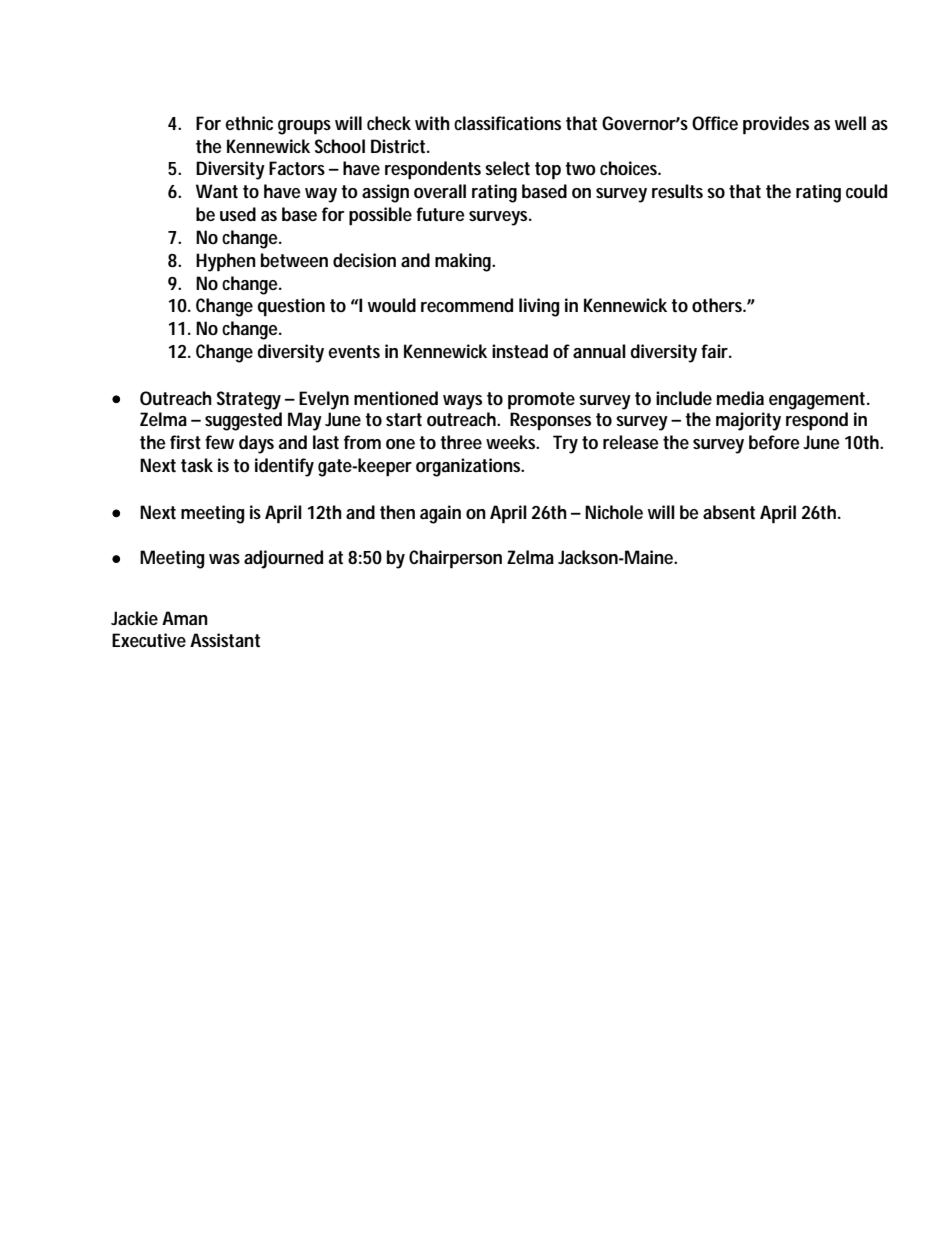 The width and height of the screenshot is (952, 1233). Describe the element at coordinates (249, 123) in the screenshot. I see `ethnic` at that location.
